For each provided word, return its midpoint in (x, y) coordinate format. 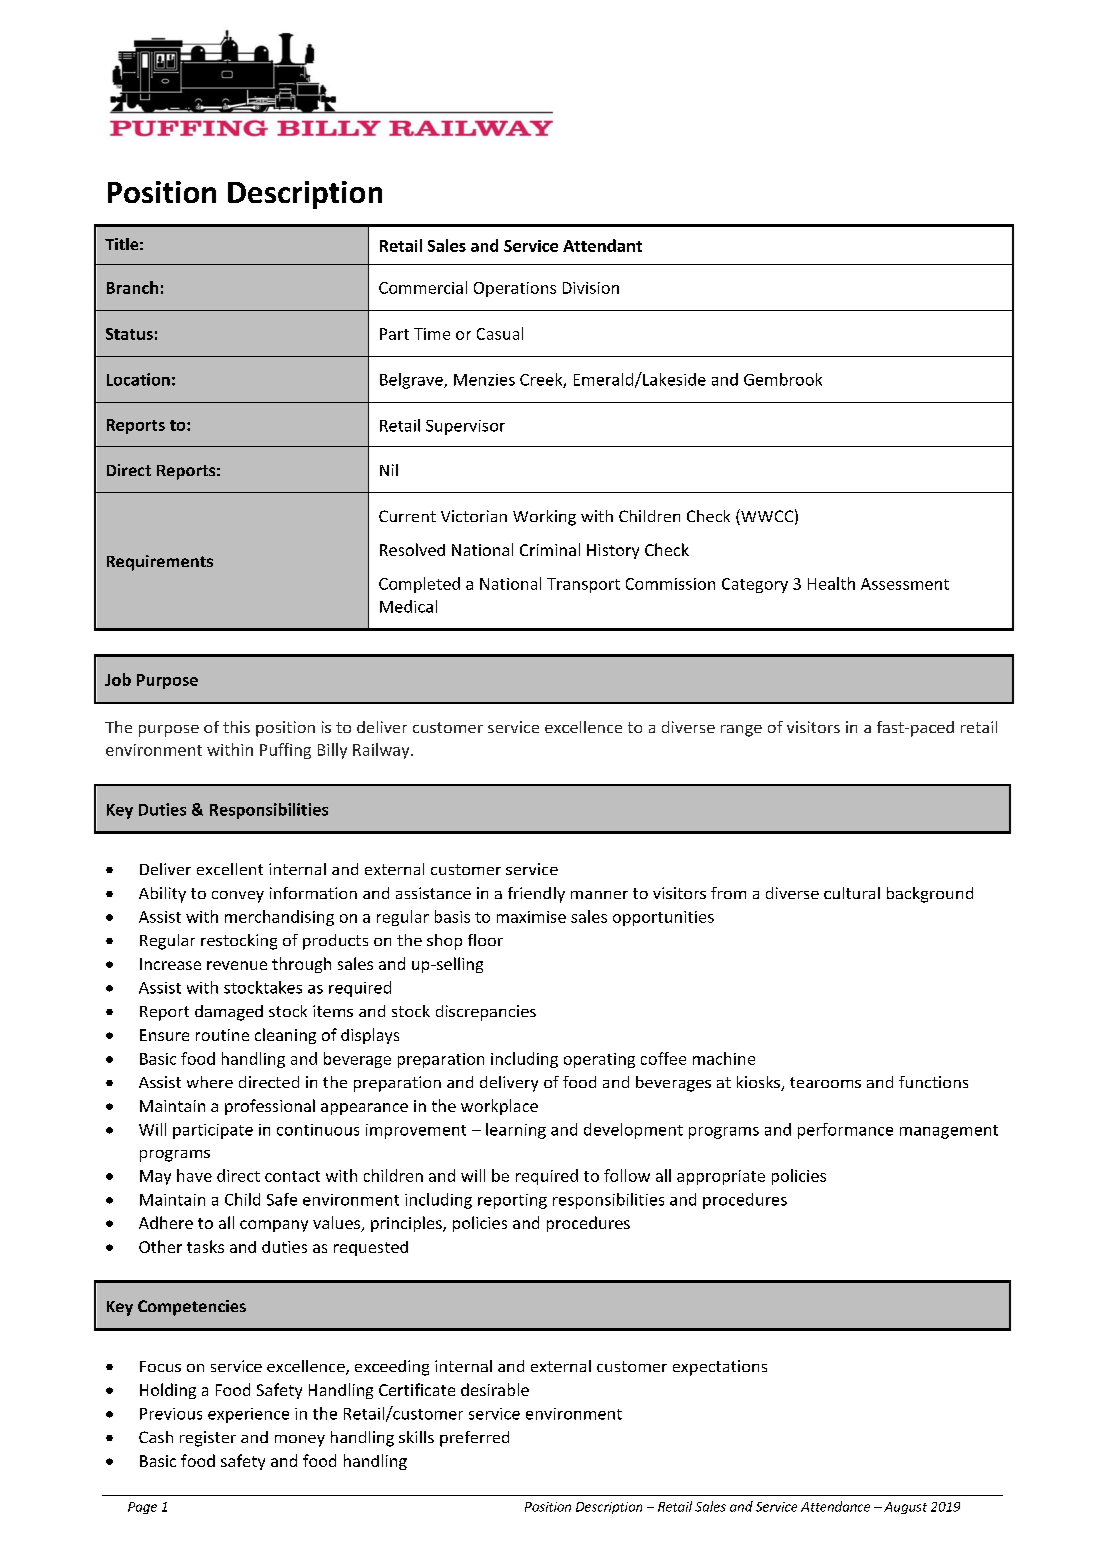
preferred (474, 1439)
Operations (515, 289)
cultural (852, 893)
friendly (536, 895)
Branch (132, 287)
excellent (230, 869)
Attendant (602, 245)
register (208, 1439)
